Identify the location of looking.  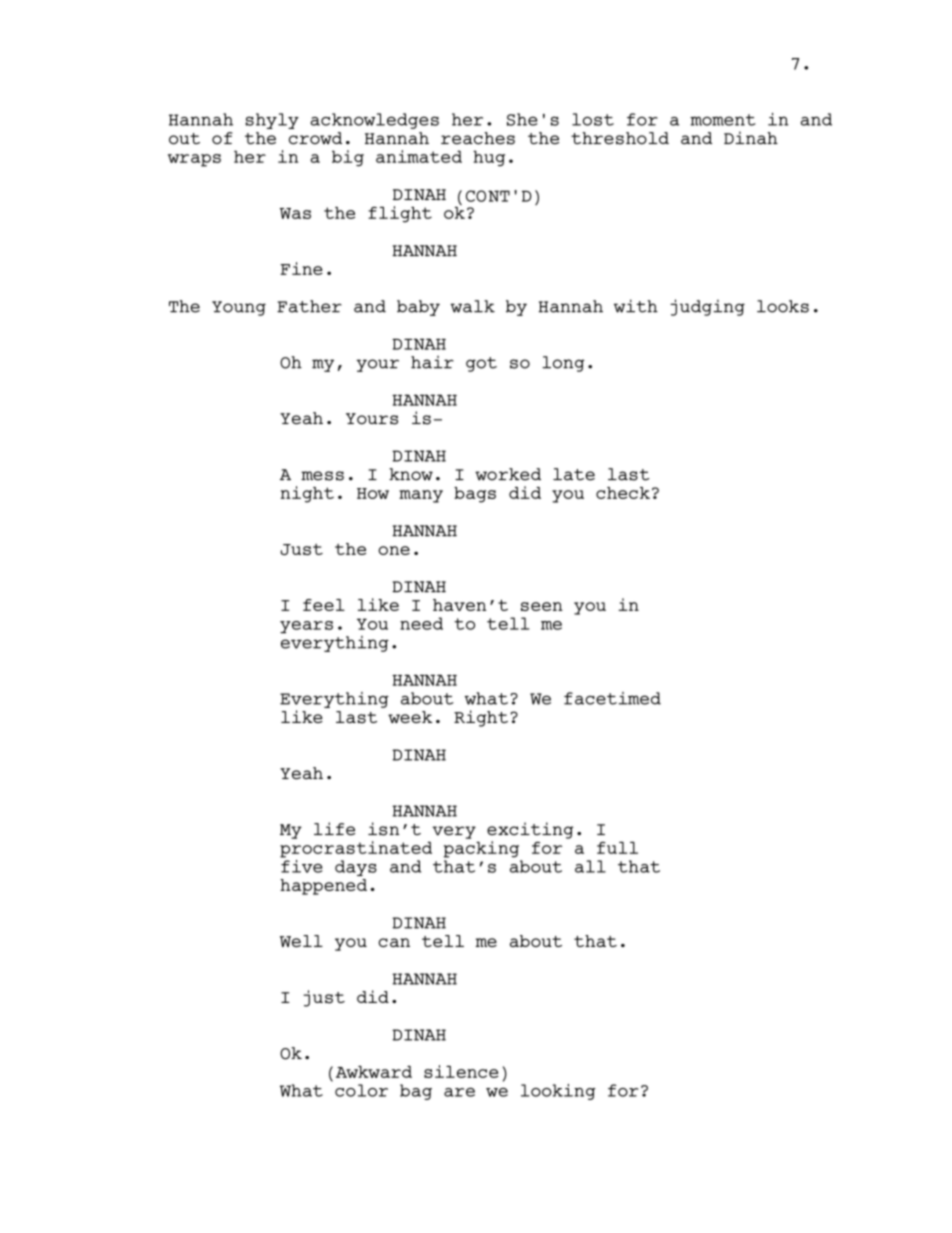
(558, 1092).
